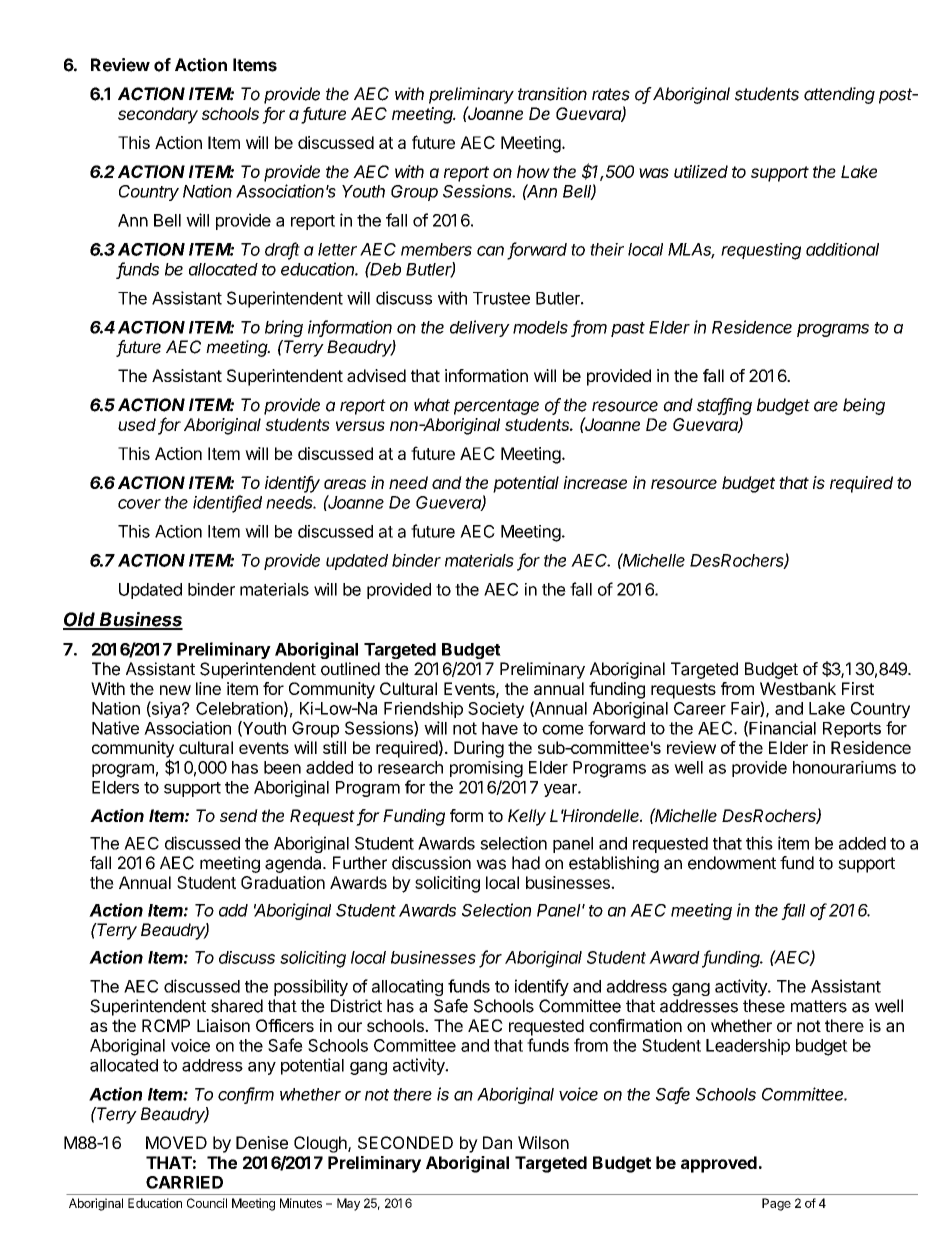 The height and width of the image is (1233, 952). I want to click on staffing, so click(724, 406).
